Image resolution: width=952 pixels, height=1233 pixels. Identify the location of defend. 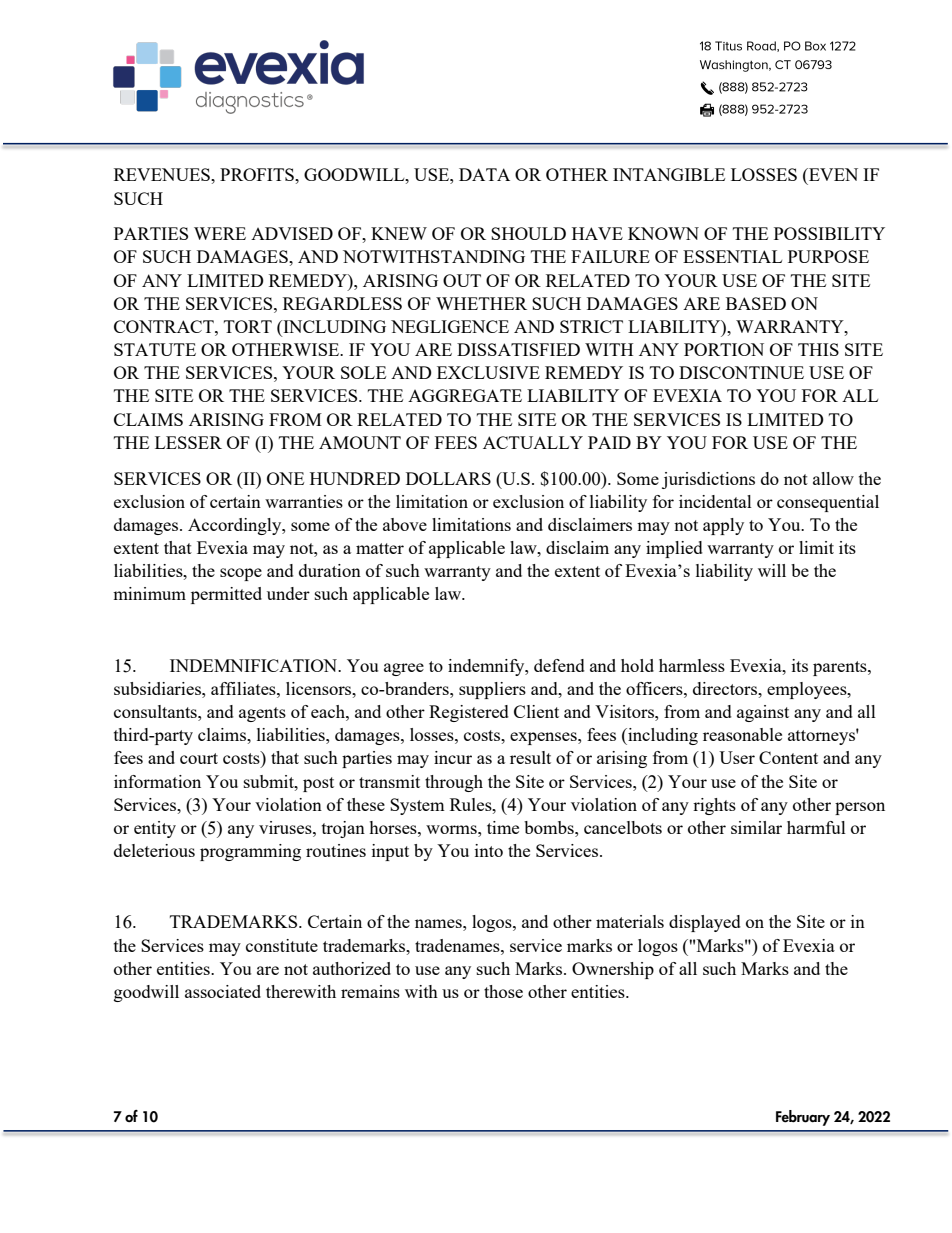
(559, 665).
